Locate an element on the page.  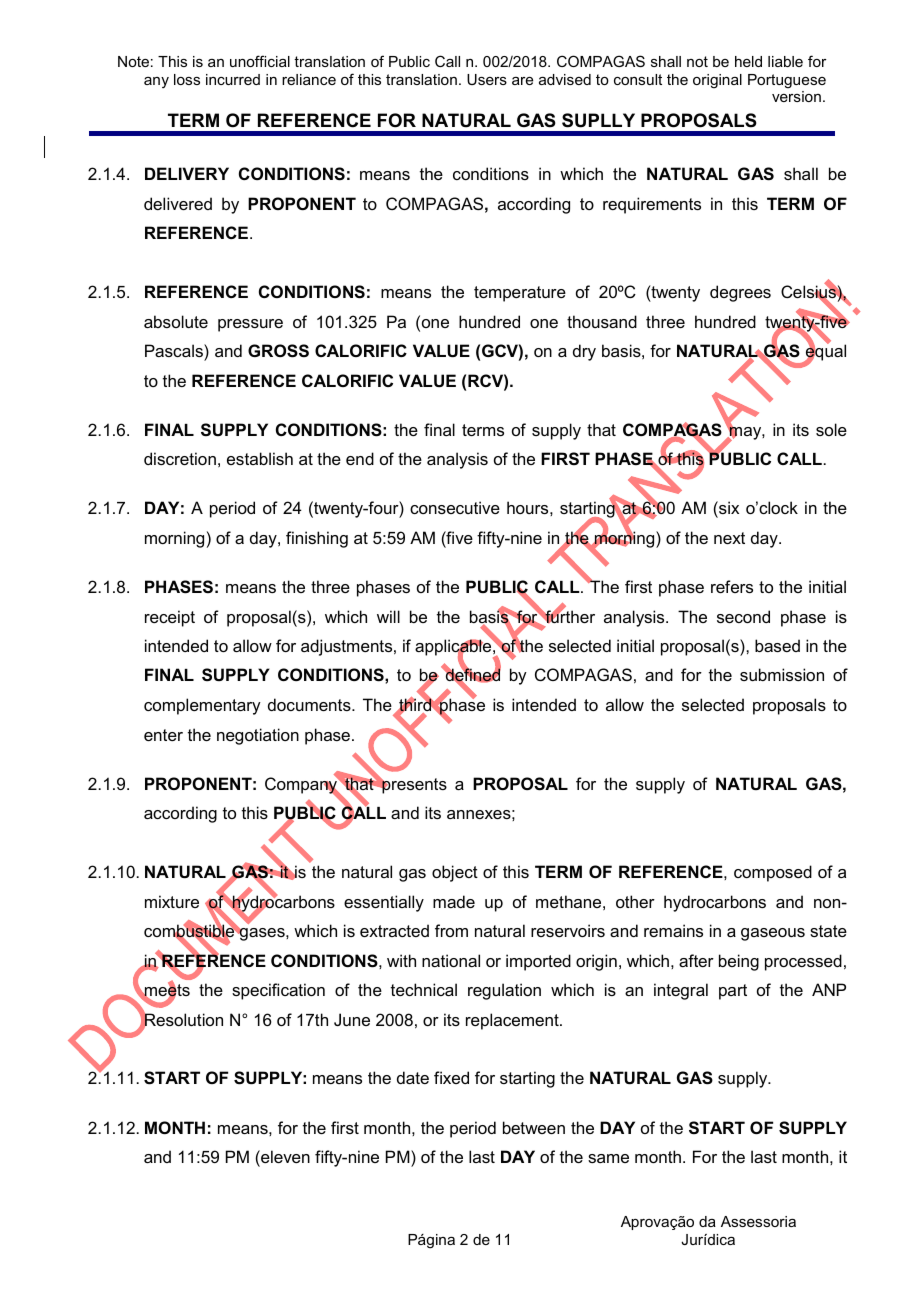
incurred is located at coordinates (233, 79).
